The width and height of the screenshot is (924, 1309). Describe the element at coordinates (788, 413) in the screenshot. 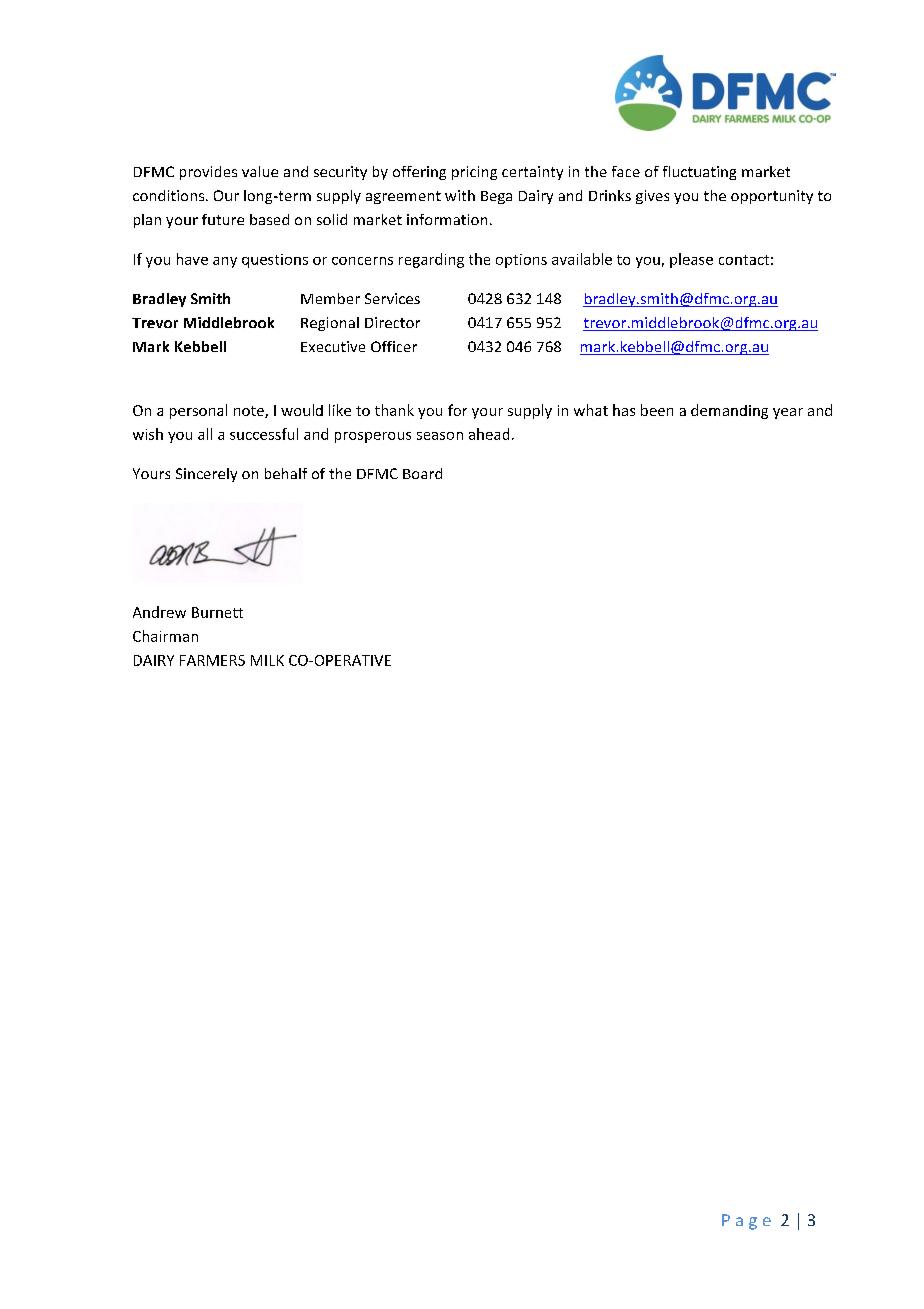

I see `year` at that location.
